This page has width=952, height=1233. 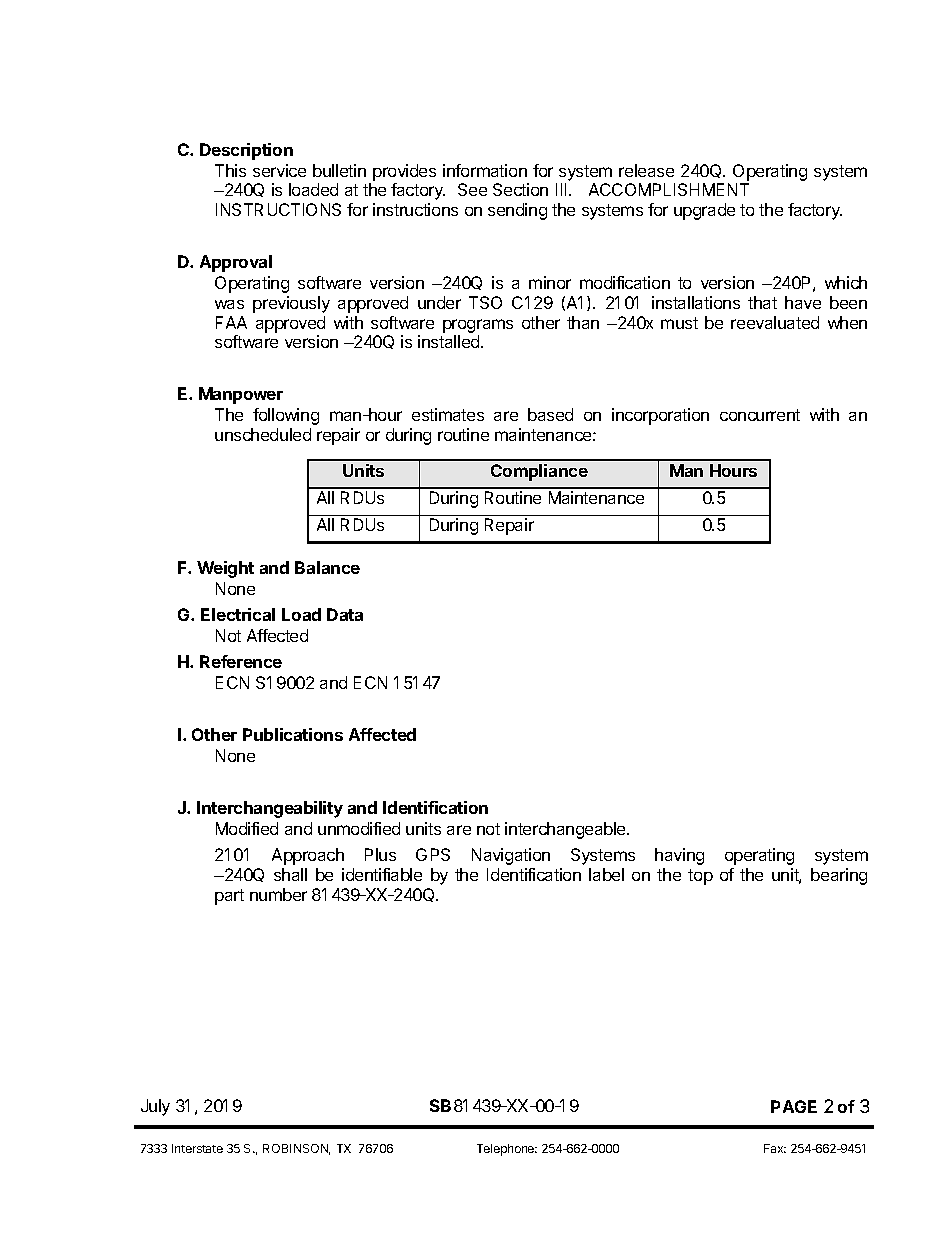 What do you see at coordinates (197, 1148) in the page?
I see `Interstate` at bounding box center [197, 1148].
